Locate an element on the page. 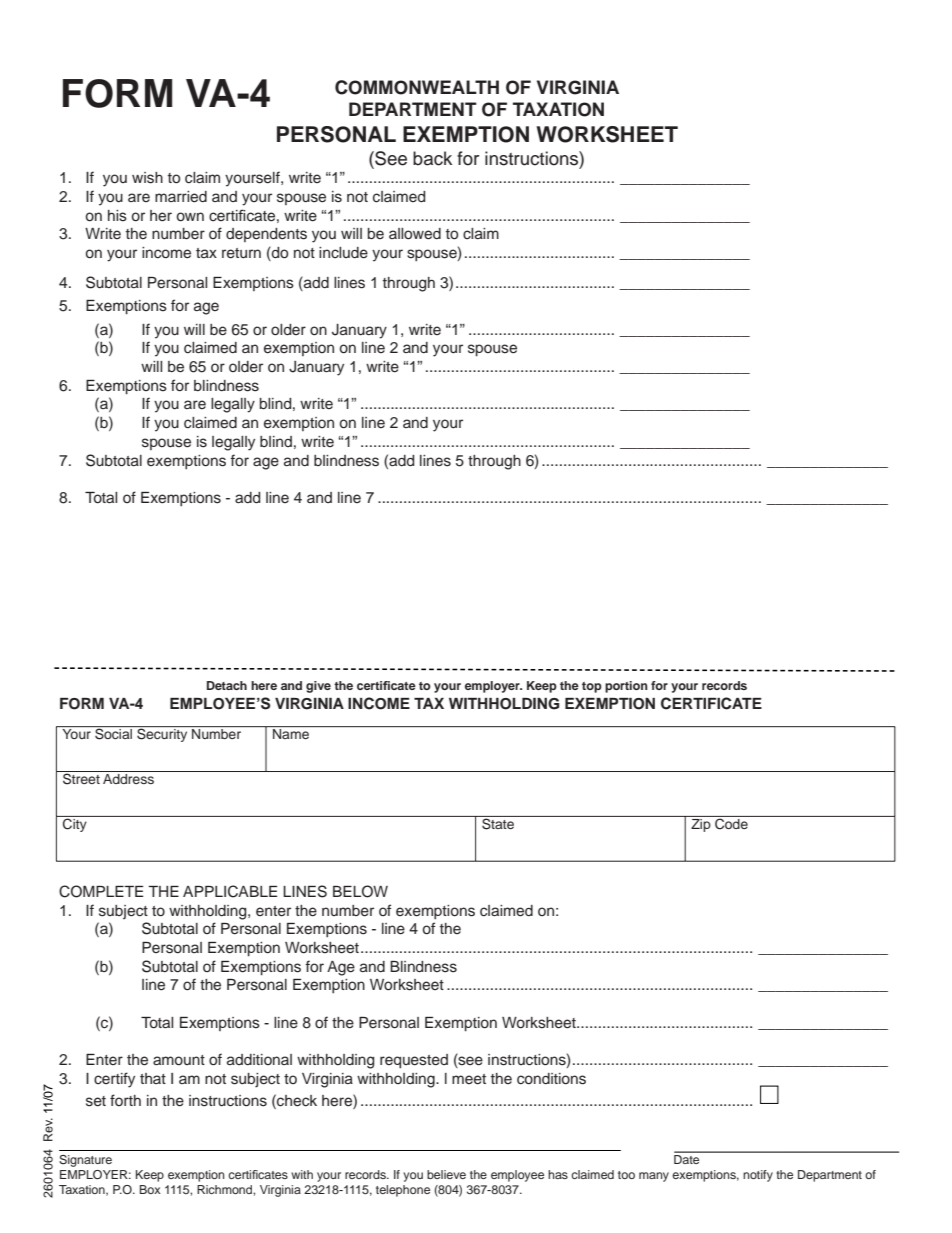 The image size is (952, 1233). return is located at coordinates (241, 253).
